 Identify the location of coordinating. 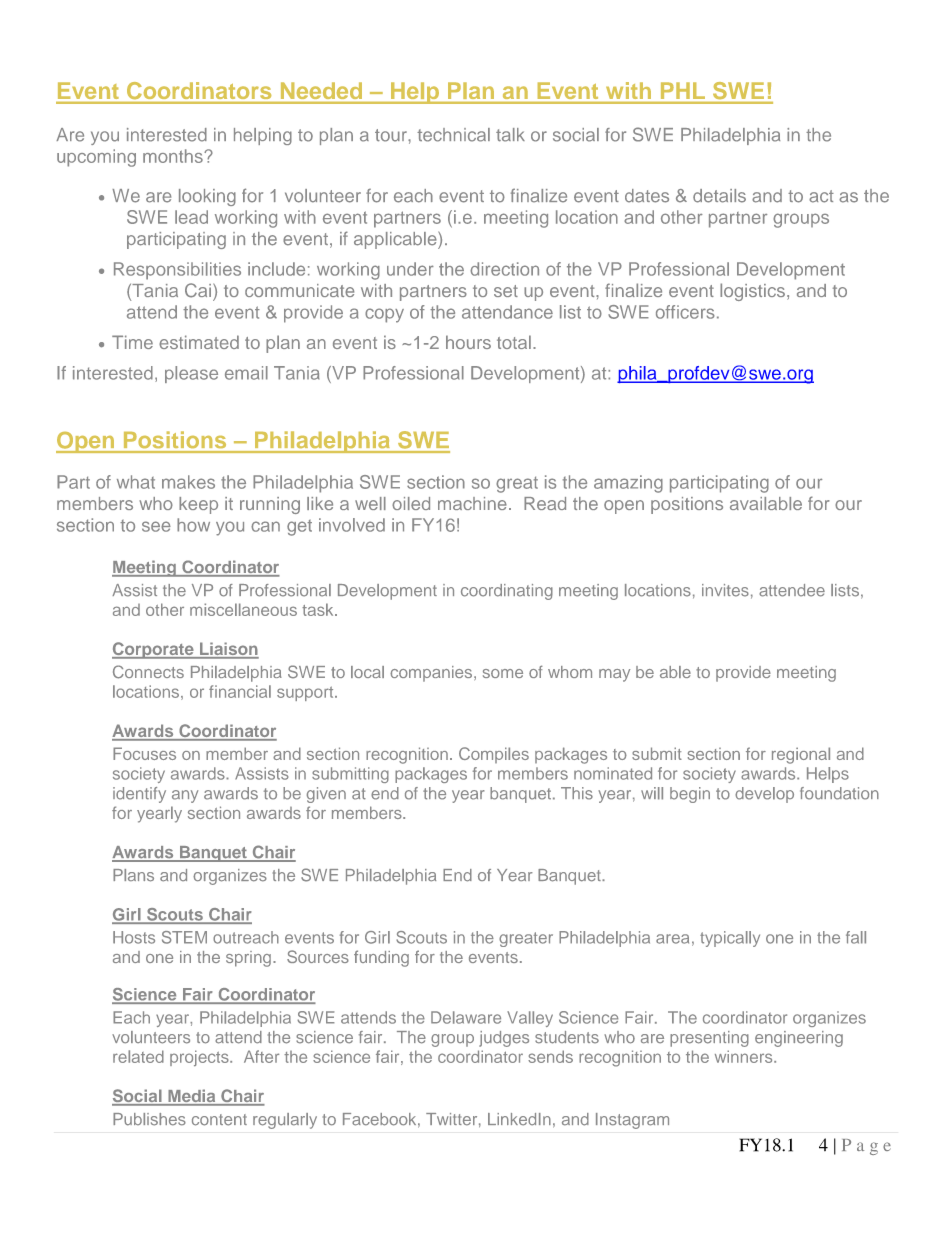
(507, 592).
